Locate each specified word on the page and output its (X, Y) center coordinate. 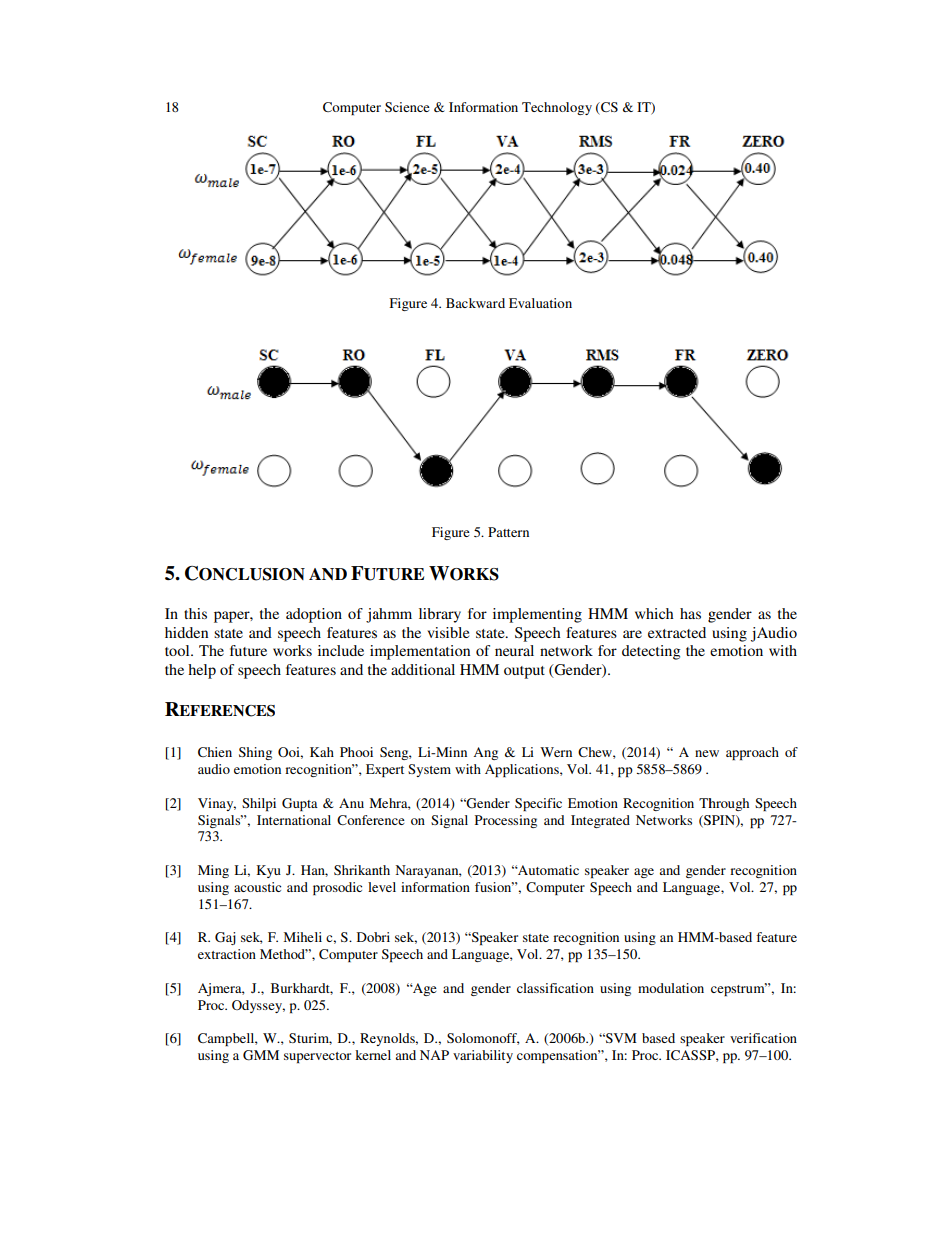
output (524, 672)
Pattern (508, 532)
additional (423, 669)
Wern (556, 752)
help (202, 671)
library (440, 615)
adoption (314, 615)
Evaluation (540, 303)
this (195, 613)
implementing (537, 615)
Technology (557, 108)
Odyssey (258, 1006)
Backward (475, 303)
